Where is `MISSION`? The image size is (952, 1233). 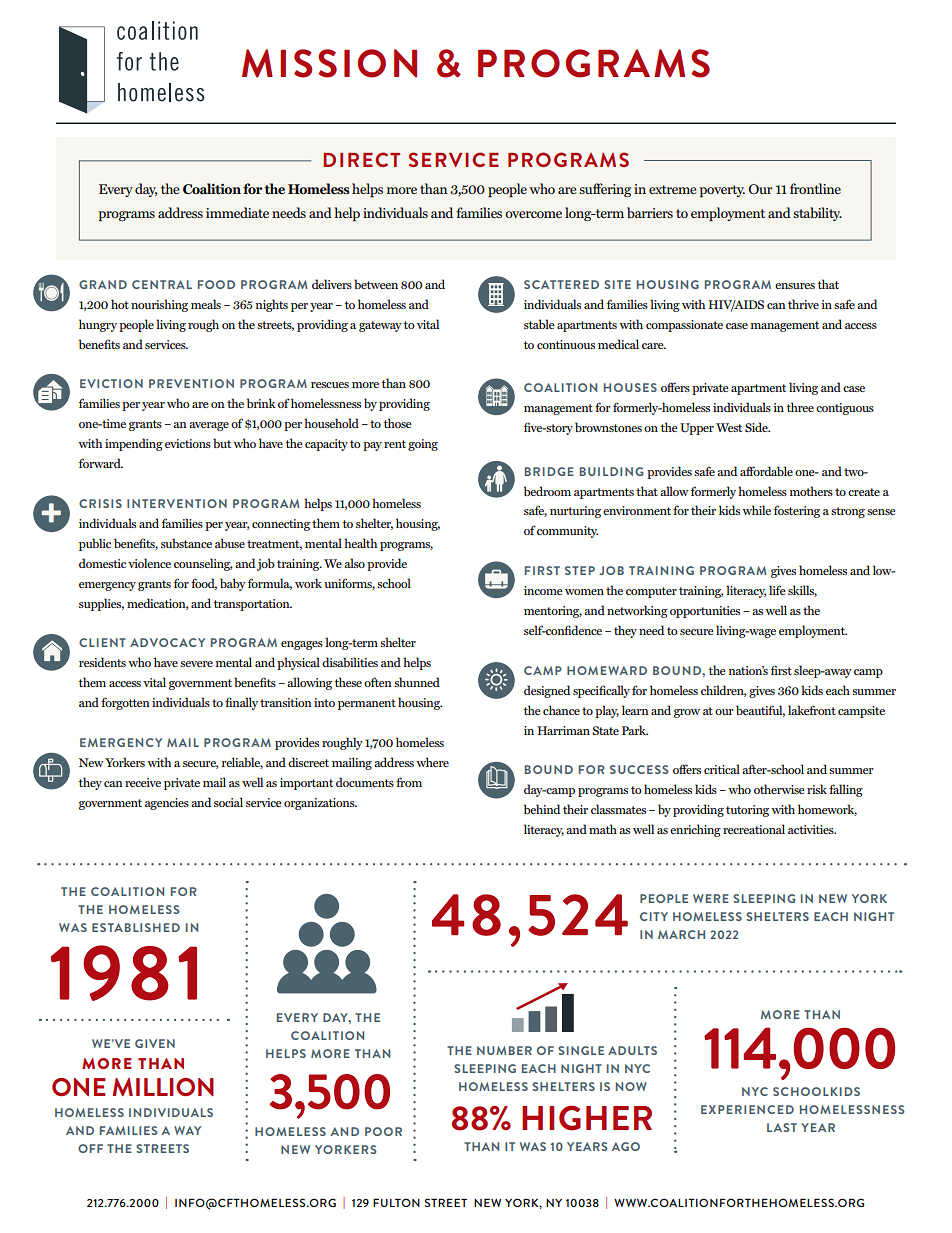
MISSION is located at coordinates (329, 63).
